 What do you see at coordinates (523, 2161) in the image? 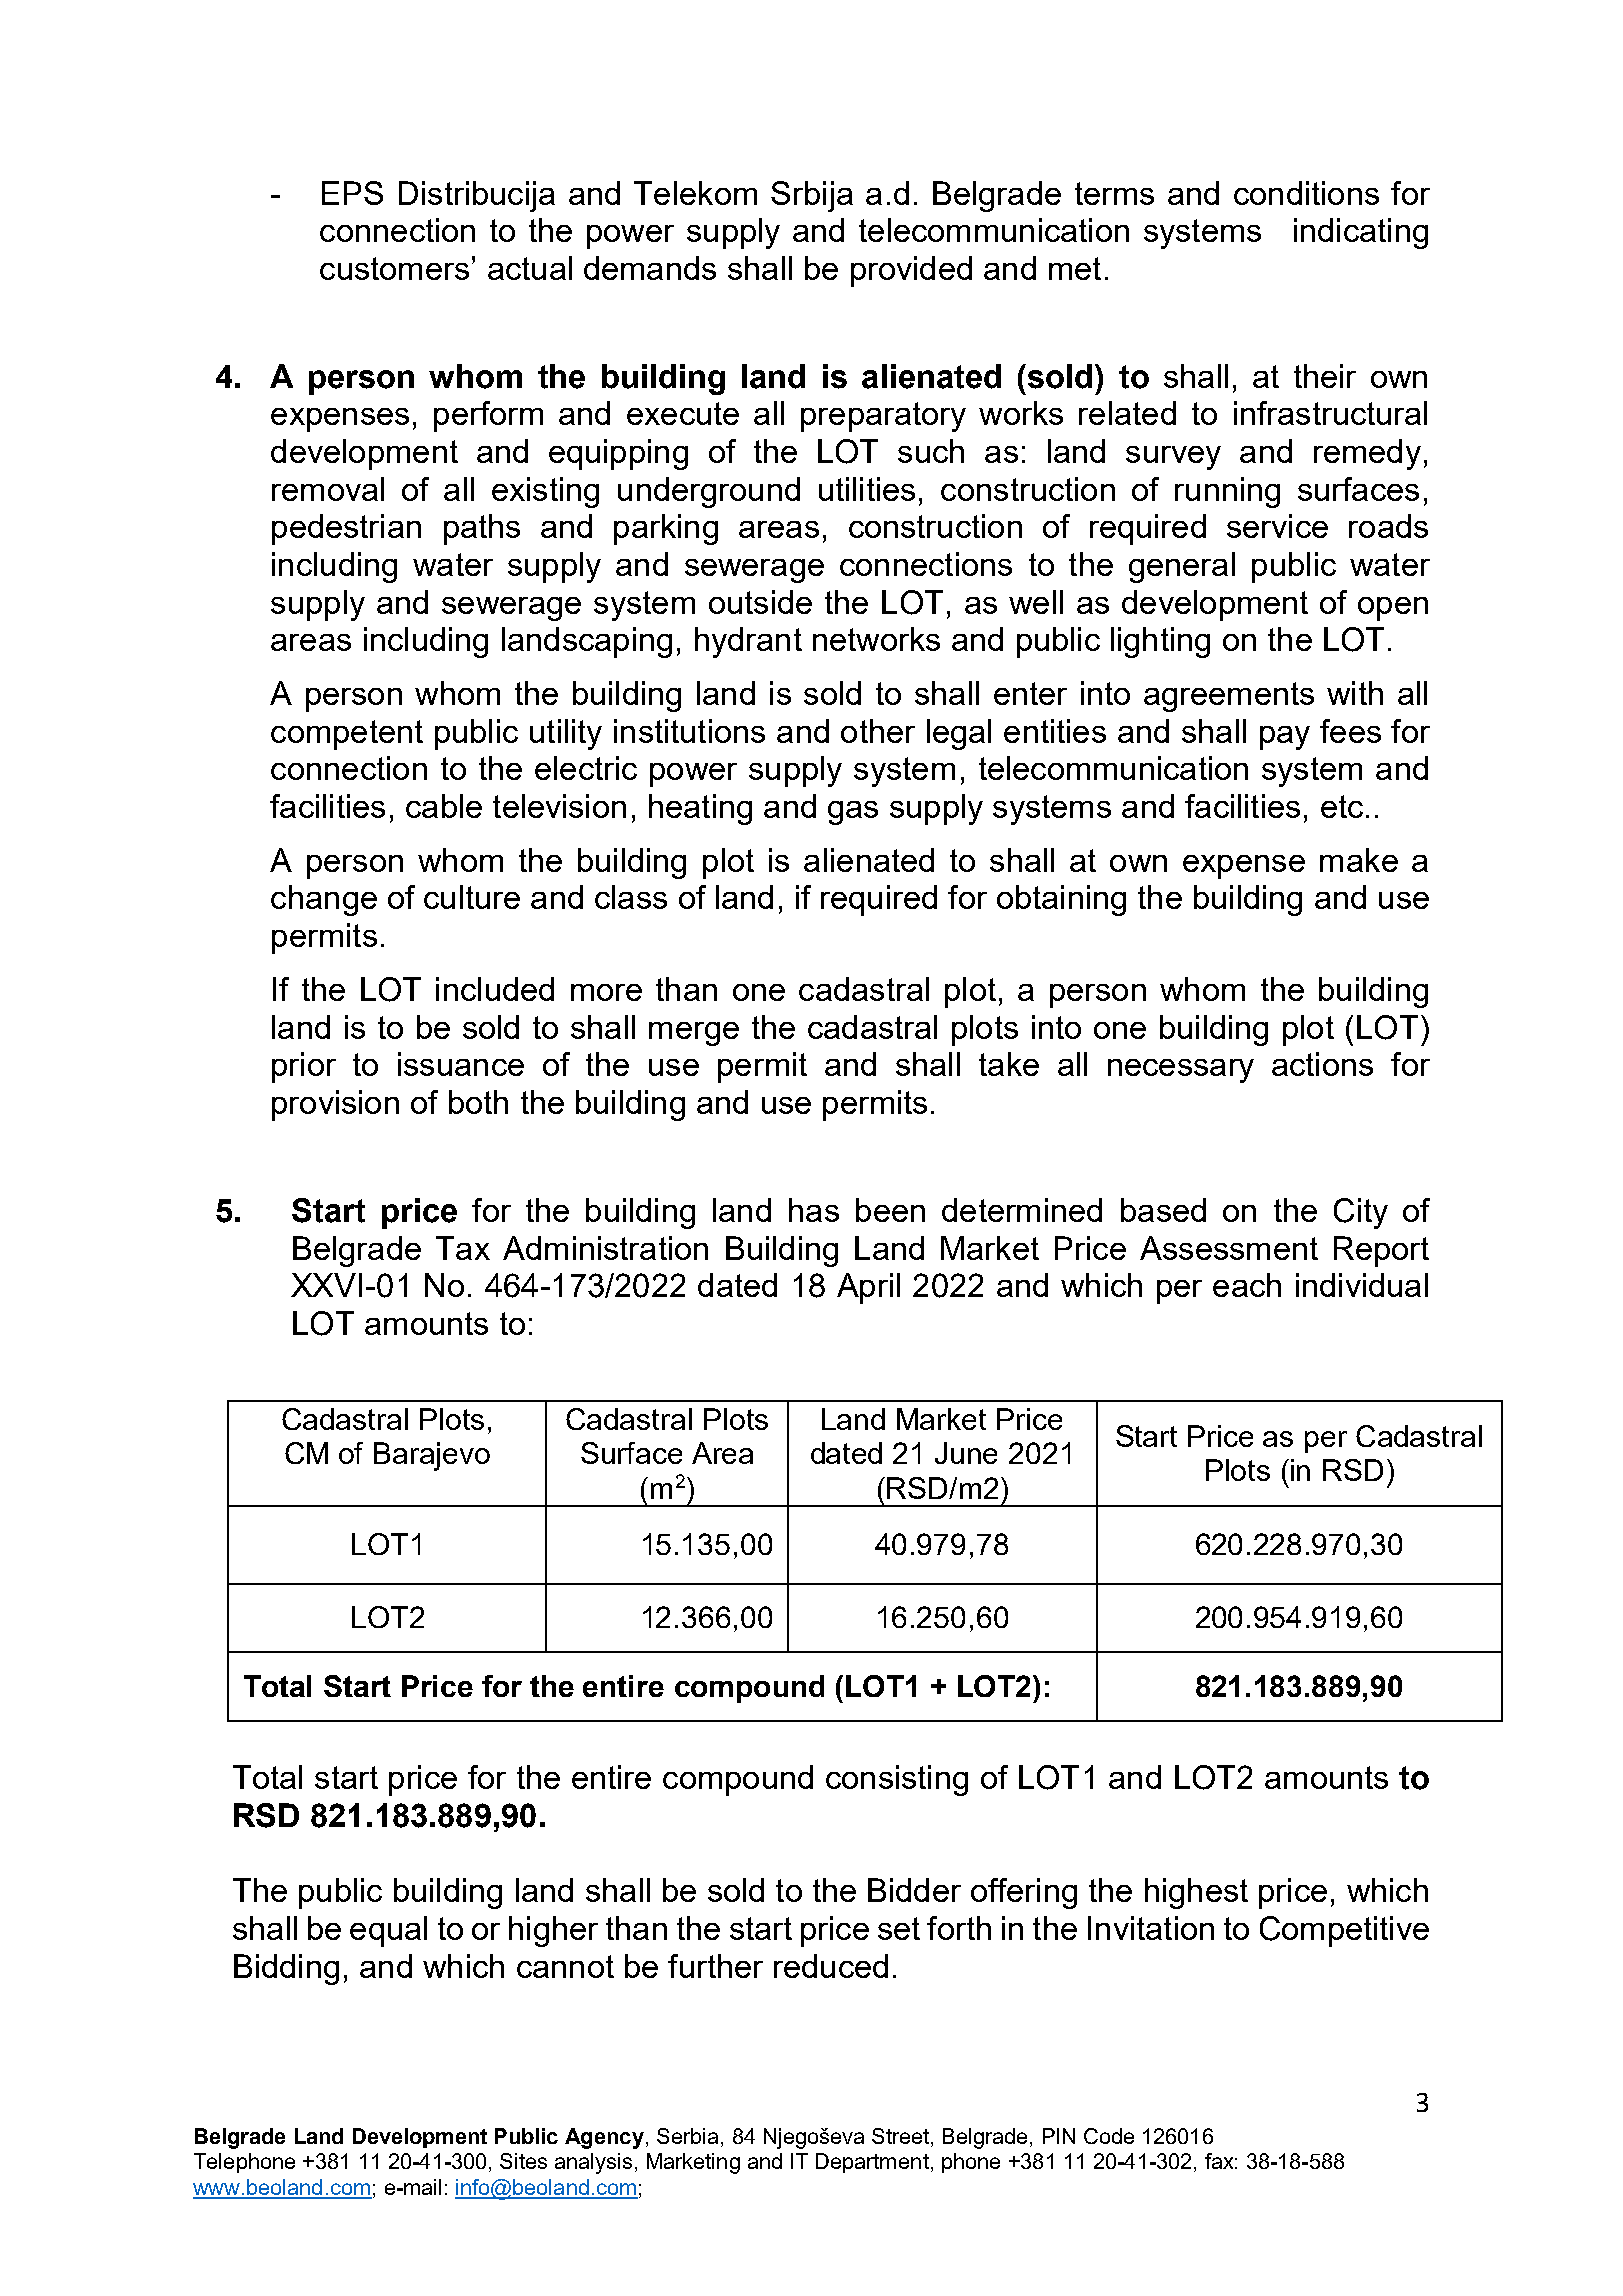
I see `Sites` at bounding box center [523, 2161].
